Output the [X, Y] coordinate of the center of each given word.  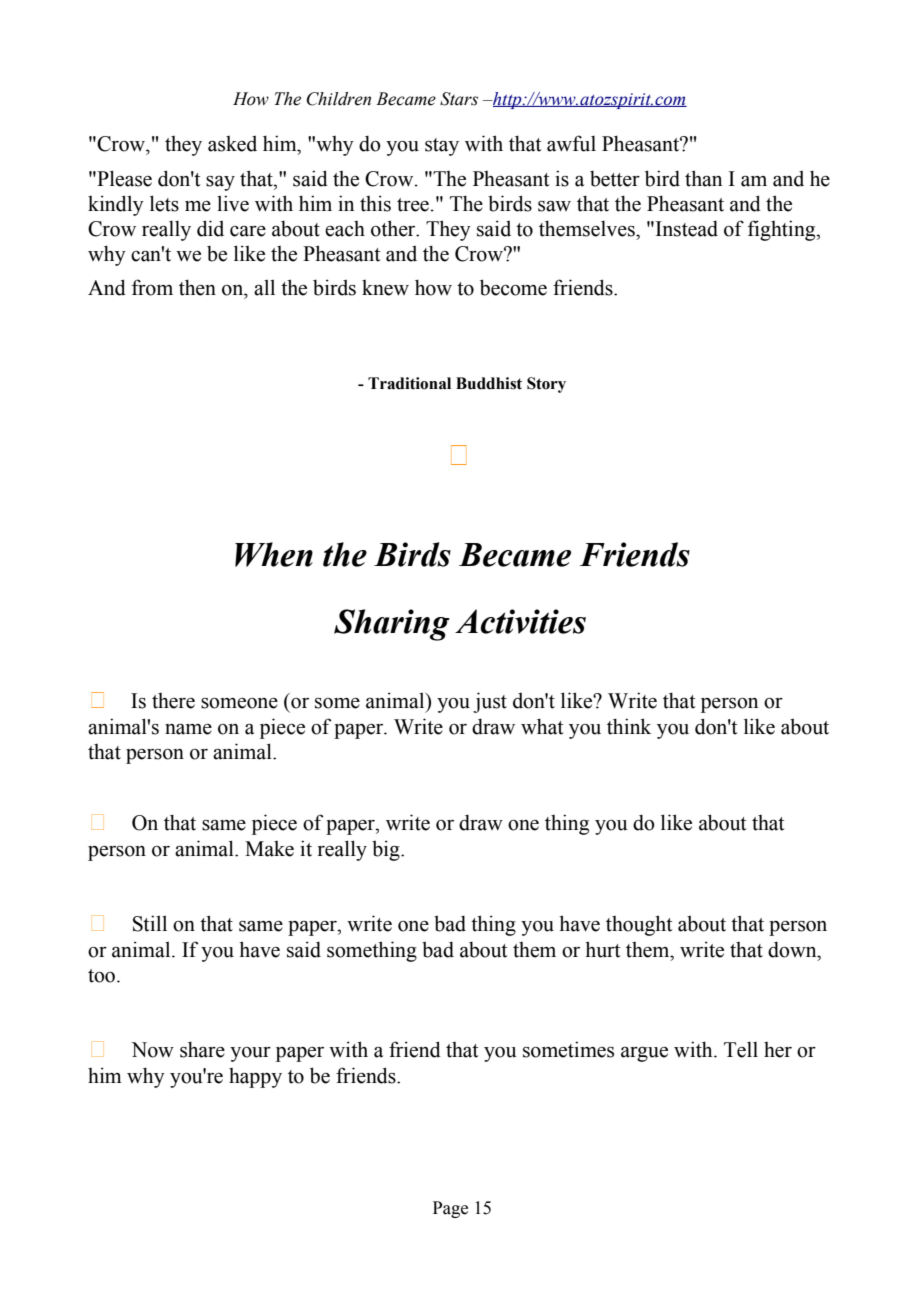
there [173, 701]
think [629, 726]
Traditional [409, 383]
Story [546, 385]
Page [450, 1209]
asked [232, 144]
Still [150, 923]
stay [442, 147]
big [387, 850]
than [703, 178]
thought [639, 925]
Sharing [392, 625]
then [197, 287]
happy [255, 1078]
